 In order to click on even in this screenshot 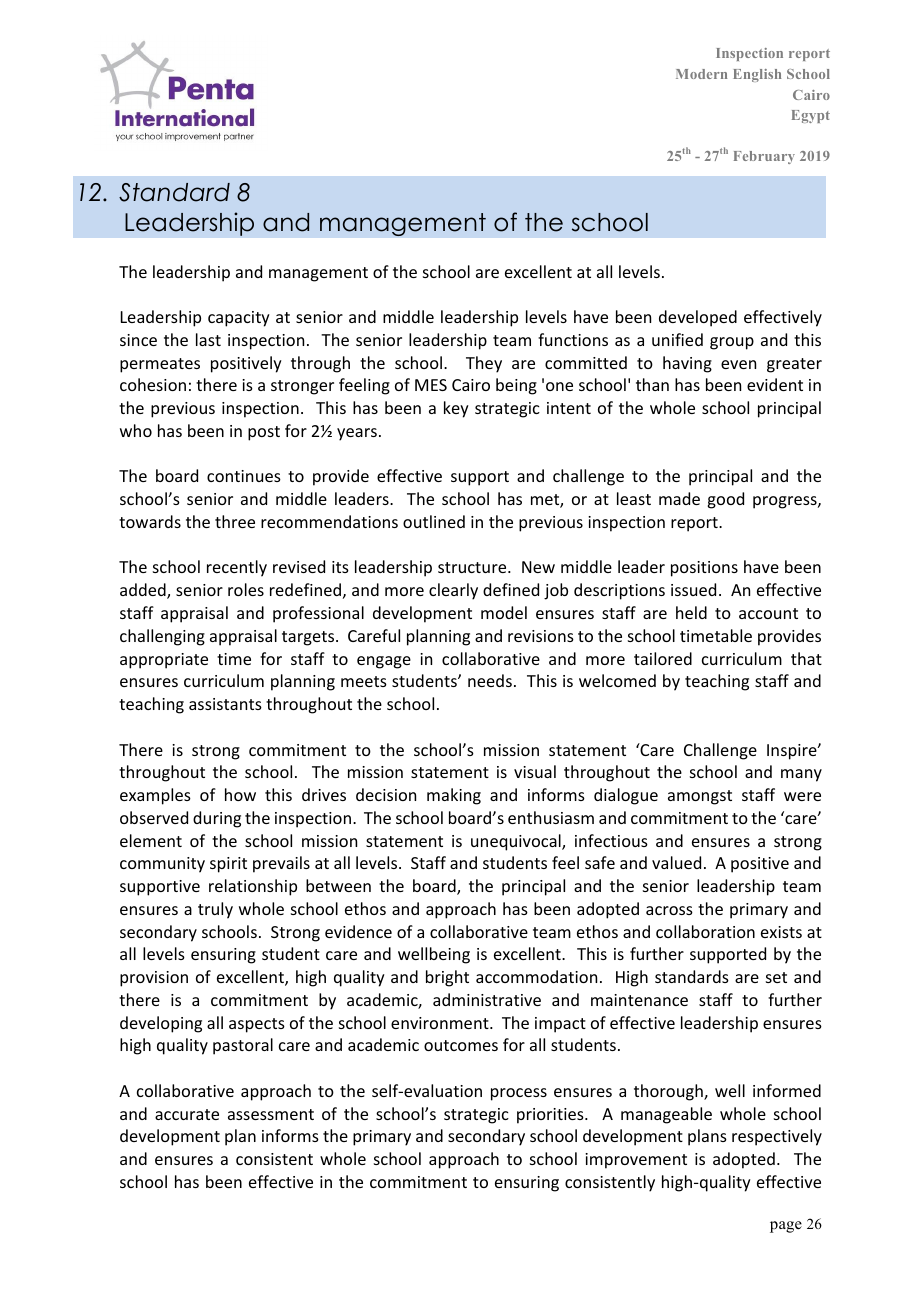, I will do `click(738, 364)`.
